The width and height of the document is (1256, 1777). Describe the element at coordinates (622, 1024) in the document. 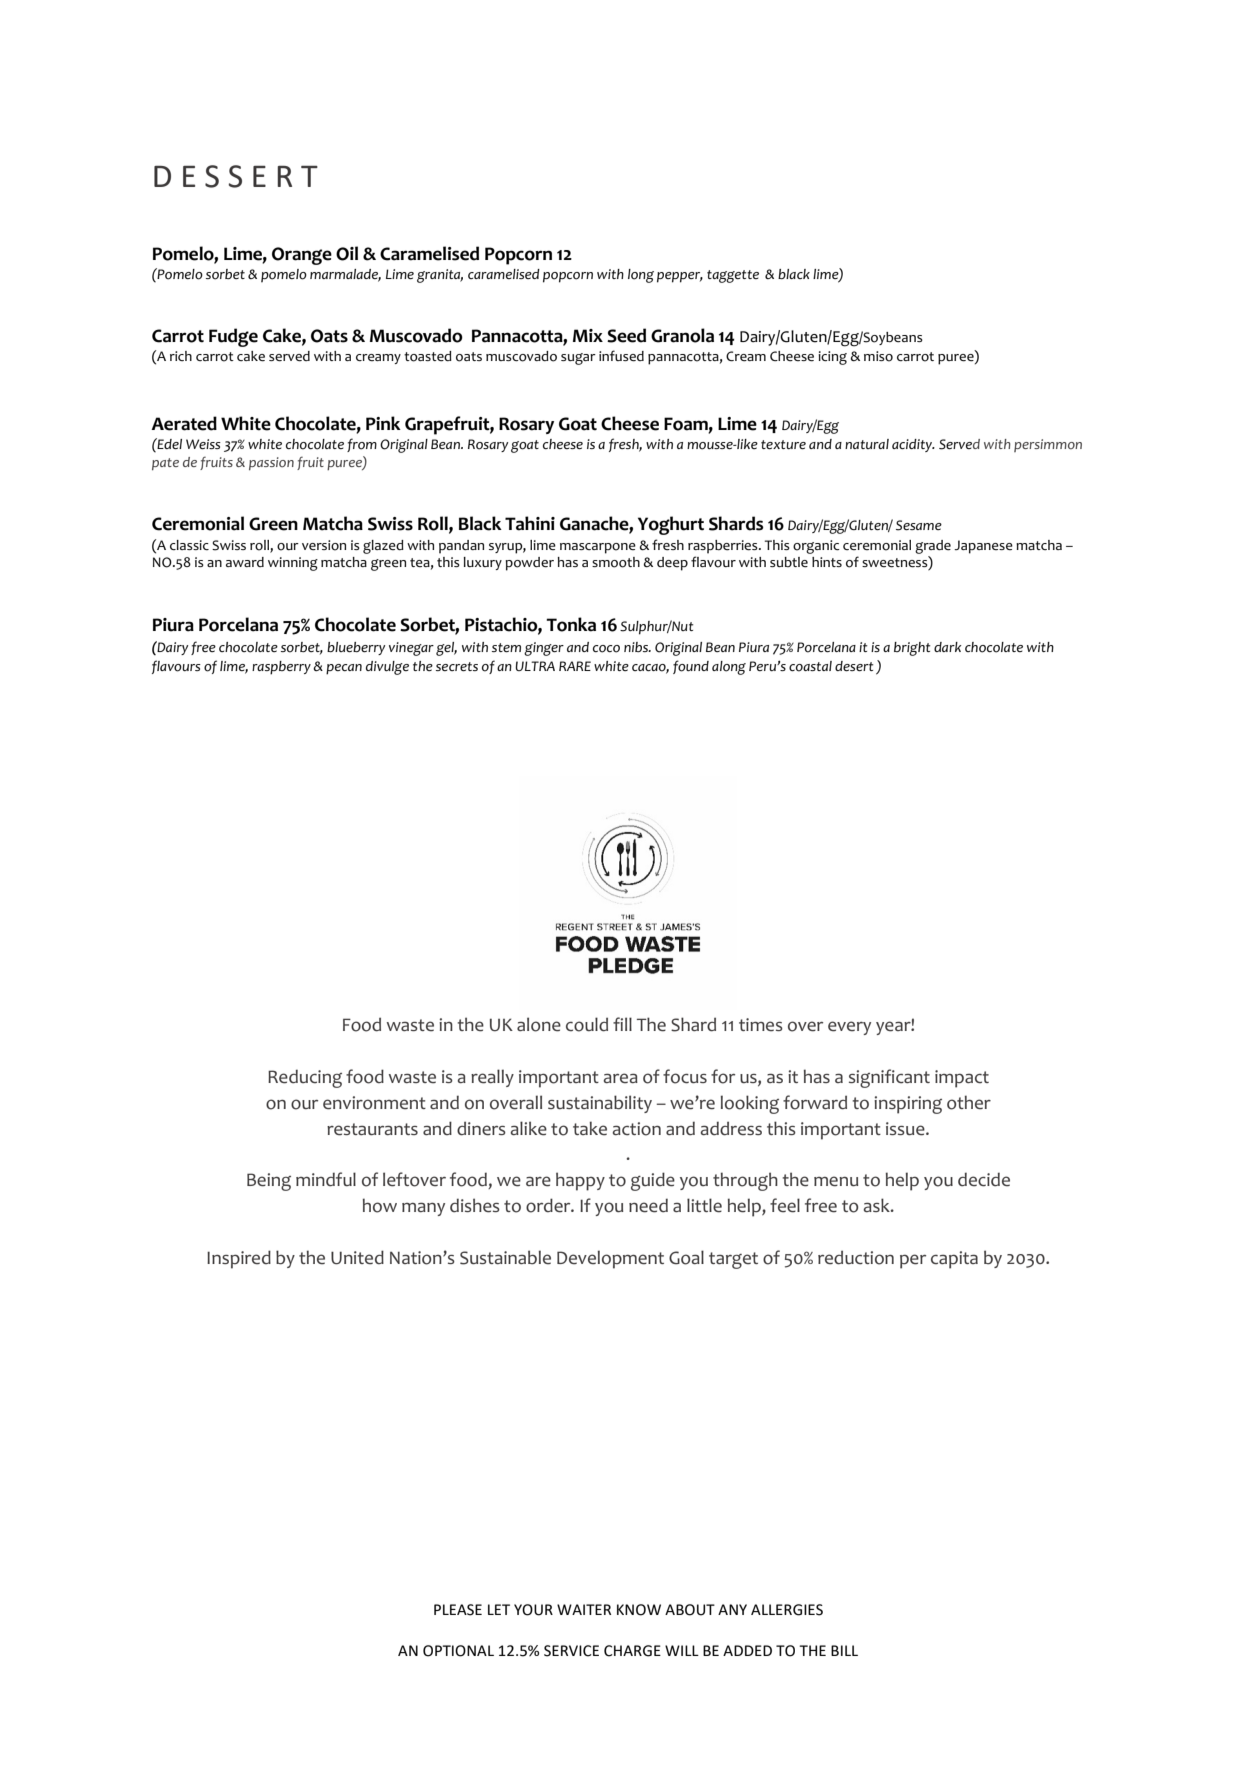

I see `fill` at that location.
